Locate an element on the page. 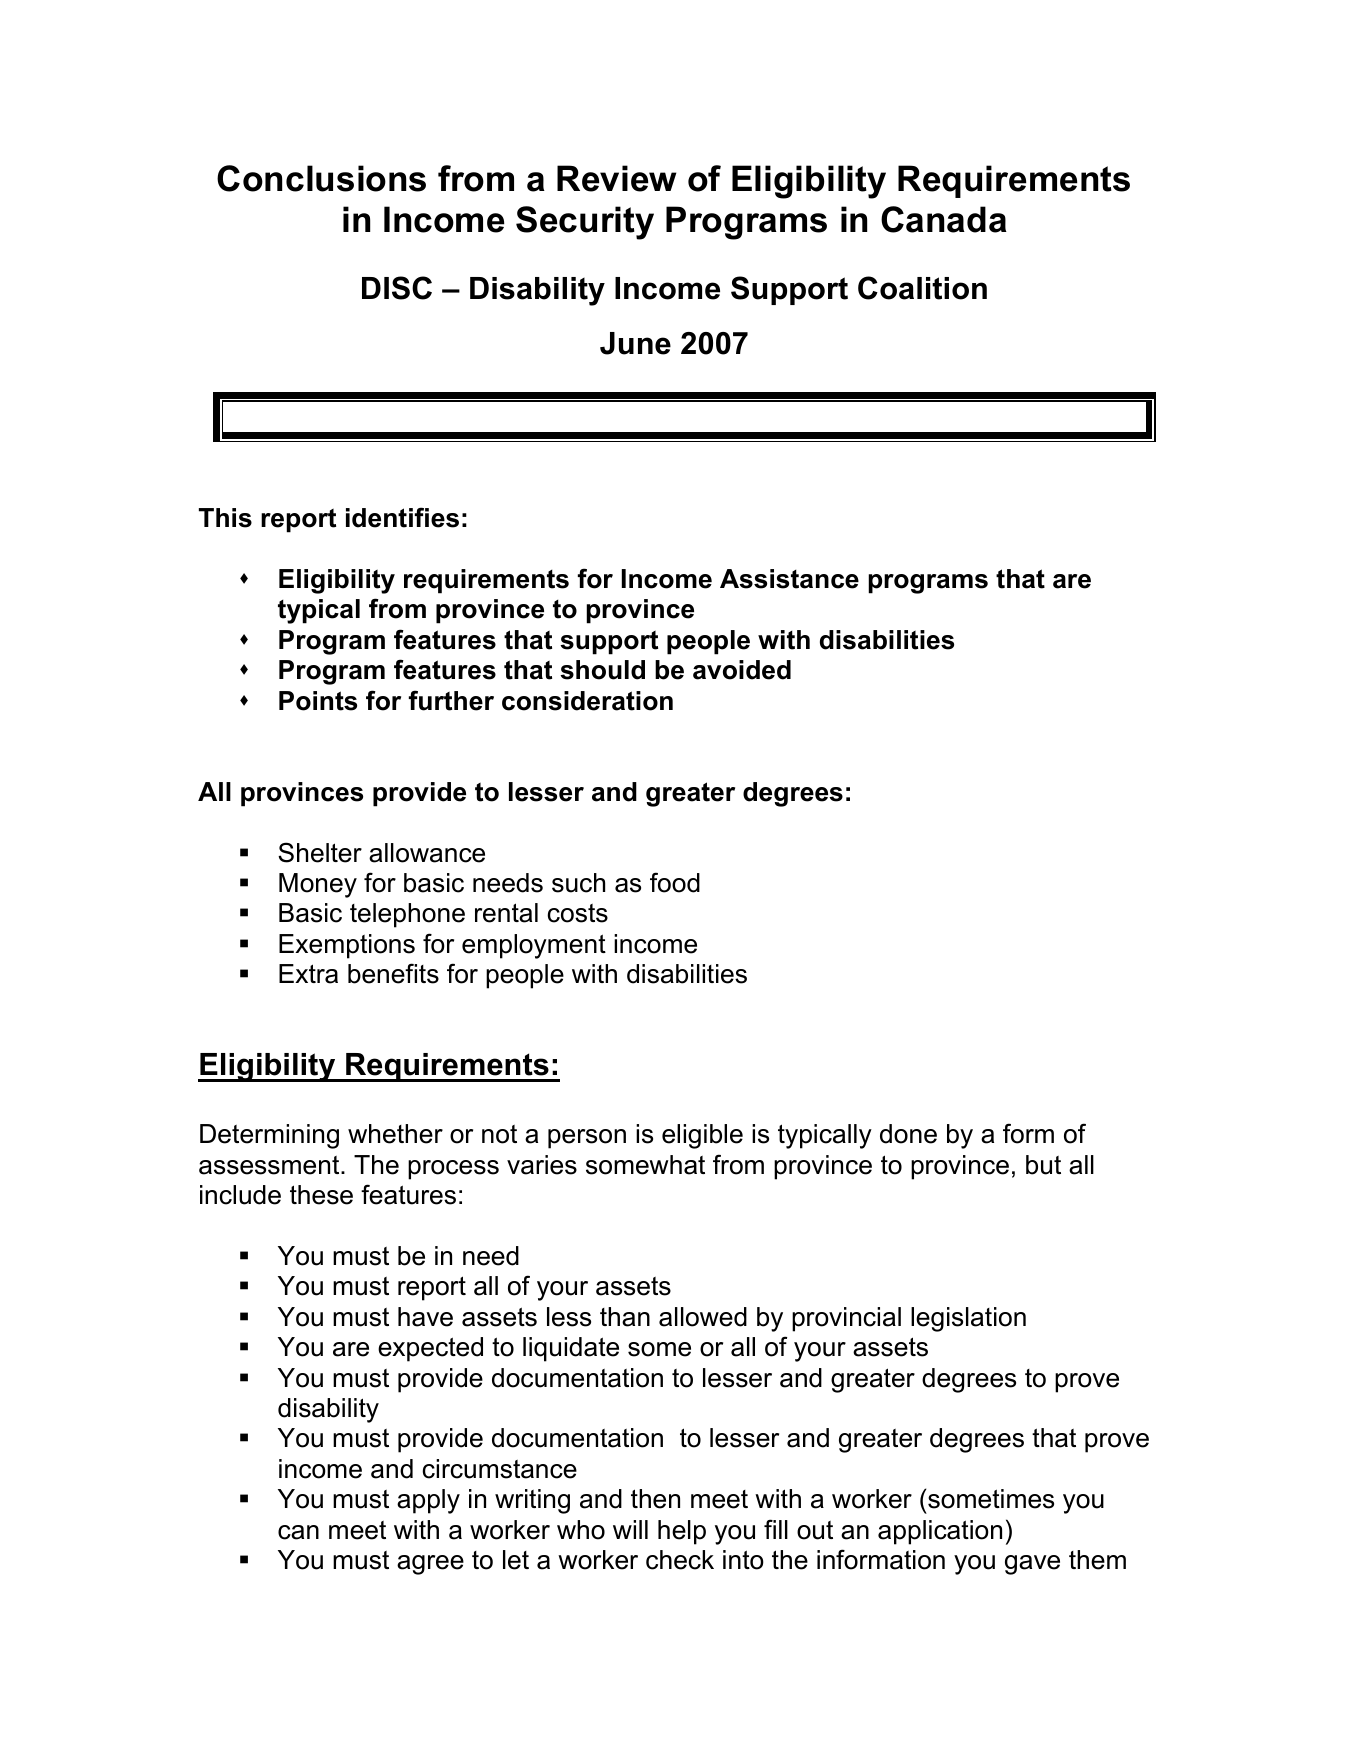  apply is located at coordinates (428, 1501).
